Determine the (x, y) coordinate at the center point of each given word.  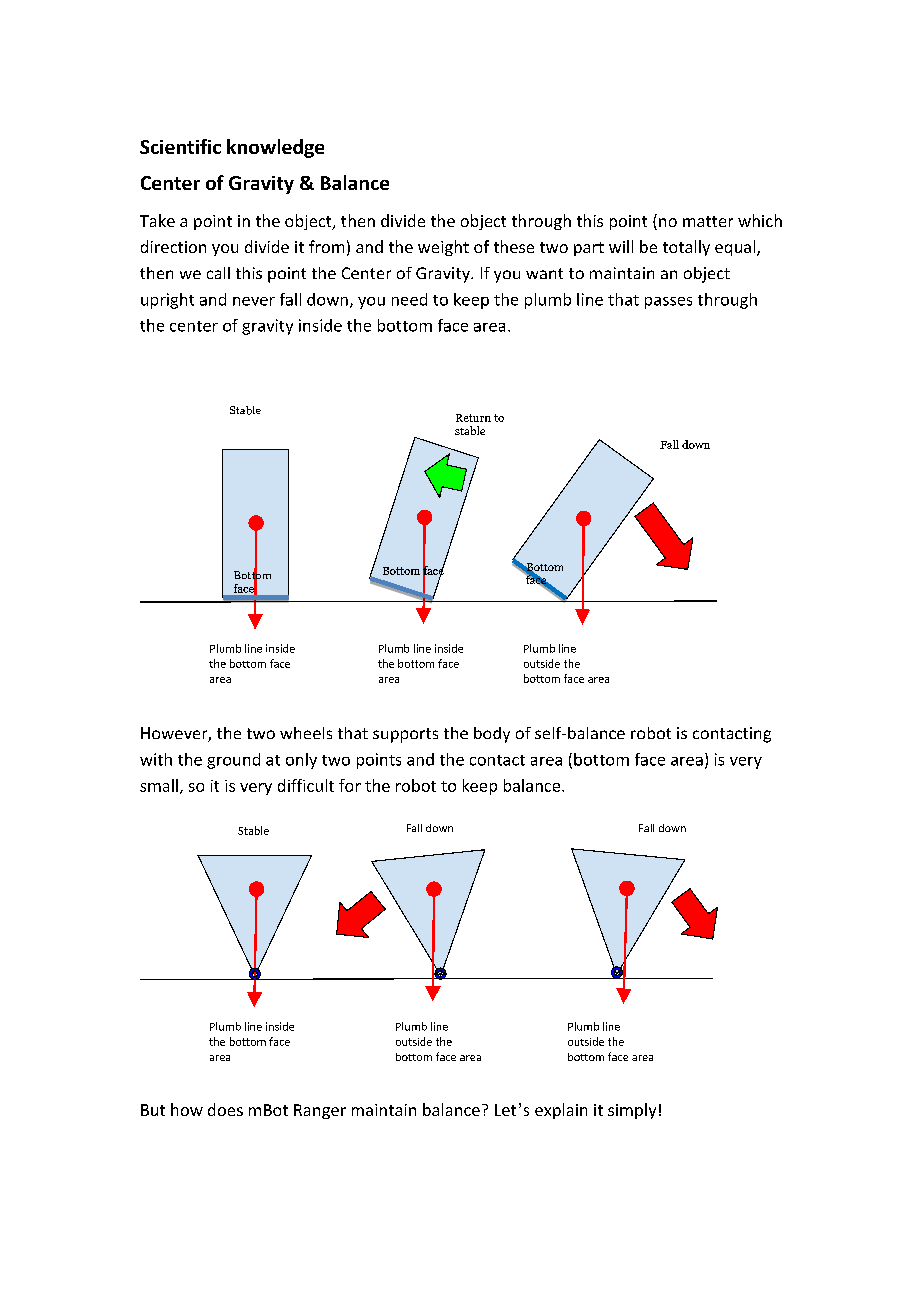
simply (632, 1111)
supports (405, 735)
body (492, 735)
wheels (306, 733)
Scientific (180, 146)
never (254, 301)
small (159, 785)
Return (473, 418)
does (225, 1109)
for (350, 785)
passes (668, 303)
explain (561, 1111)
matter (708, 221)
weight (443, 248)
